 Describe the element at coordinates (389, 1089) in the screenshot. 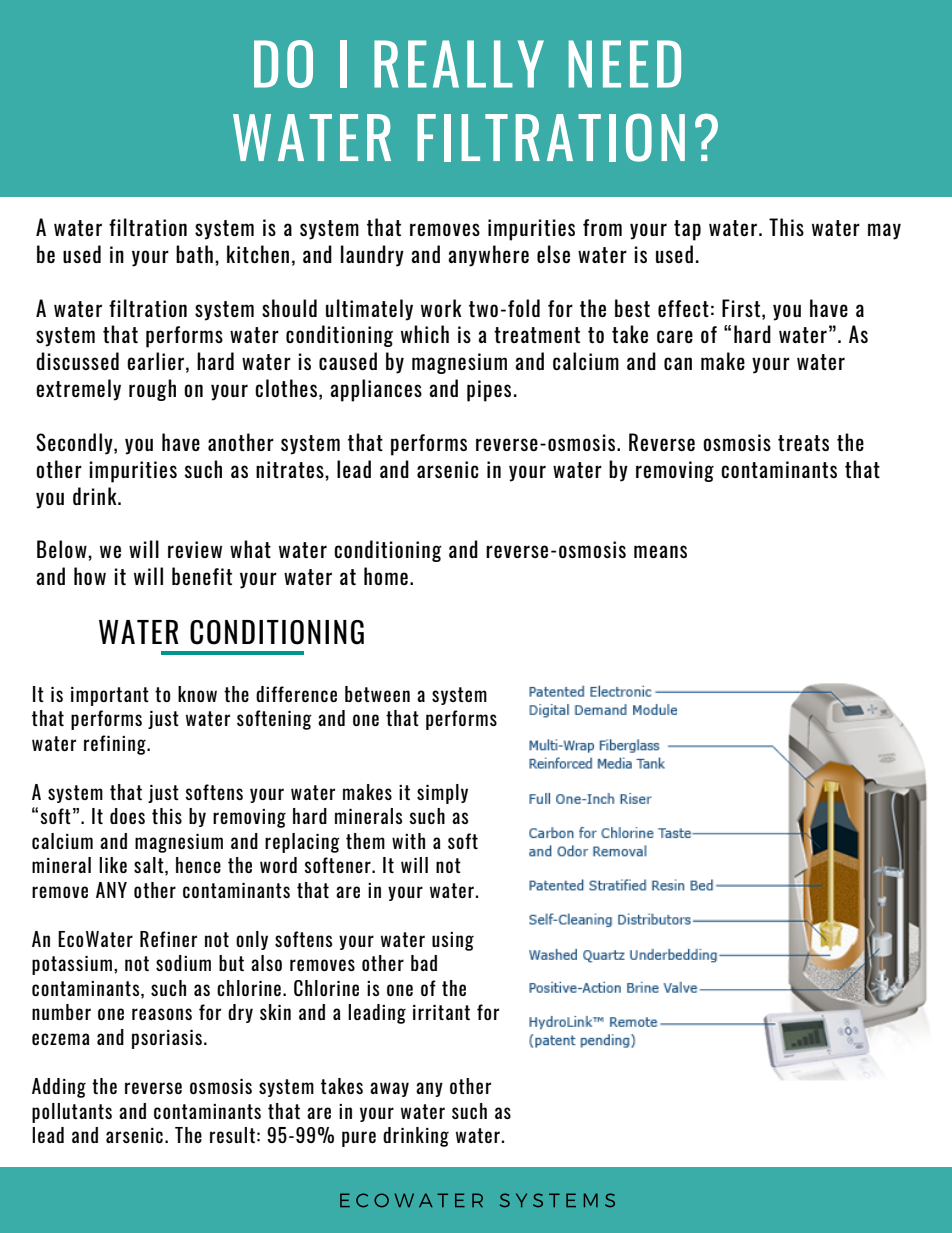

I see `away` at that location.
